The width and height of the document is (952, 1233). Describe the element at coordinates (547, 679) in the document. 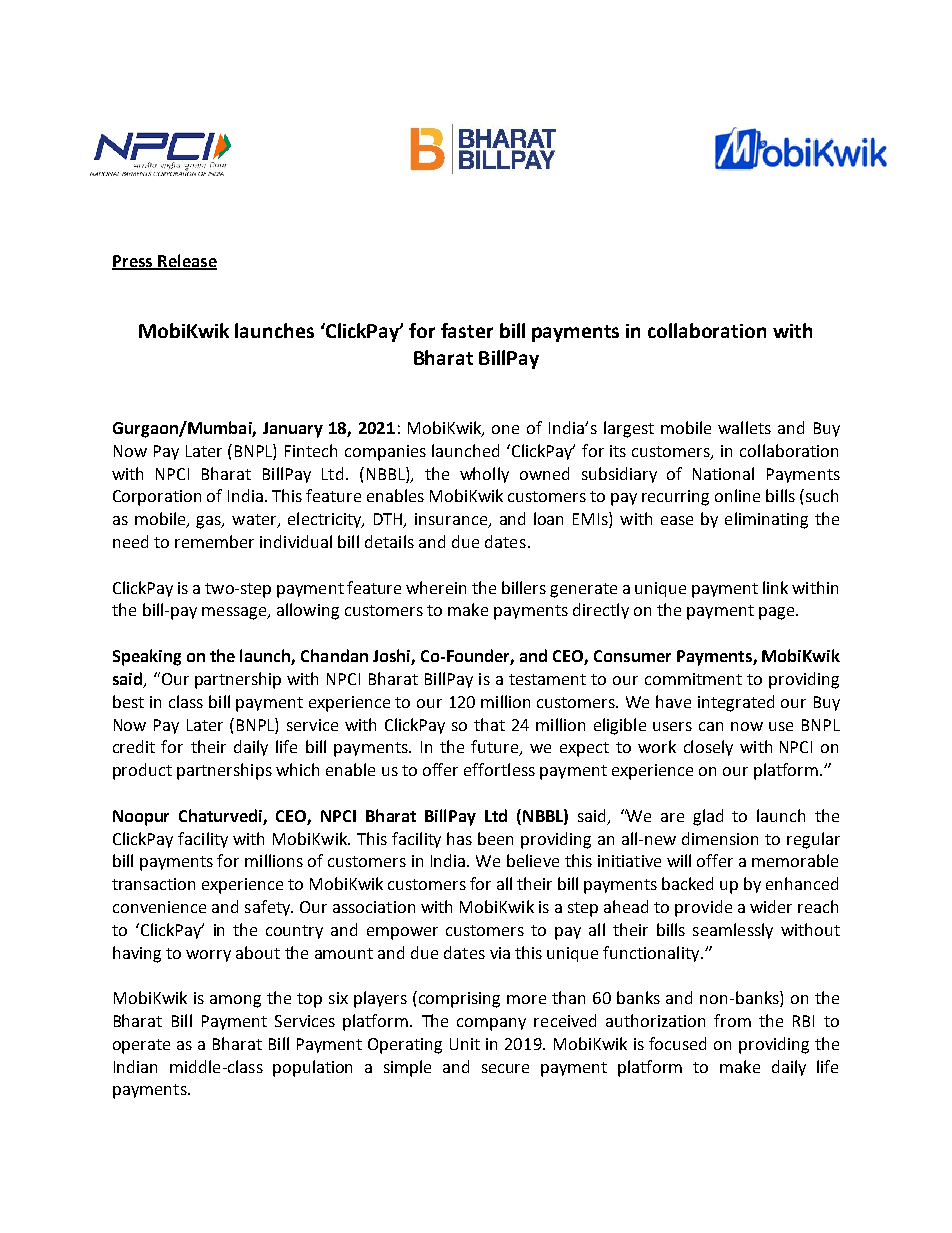

I see `testament` at that location.
